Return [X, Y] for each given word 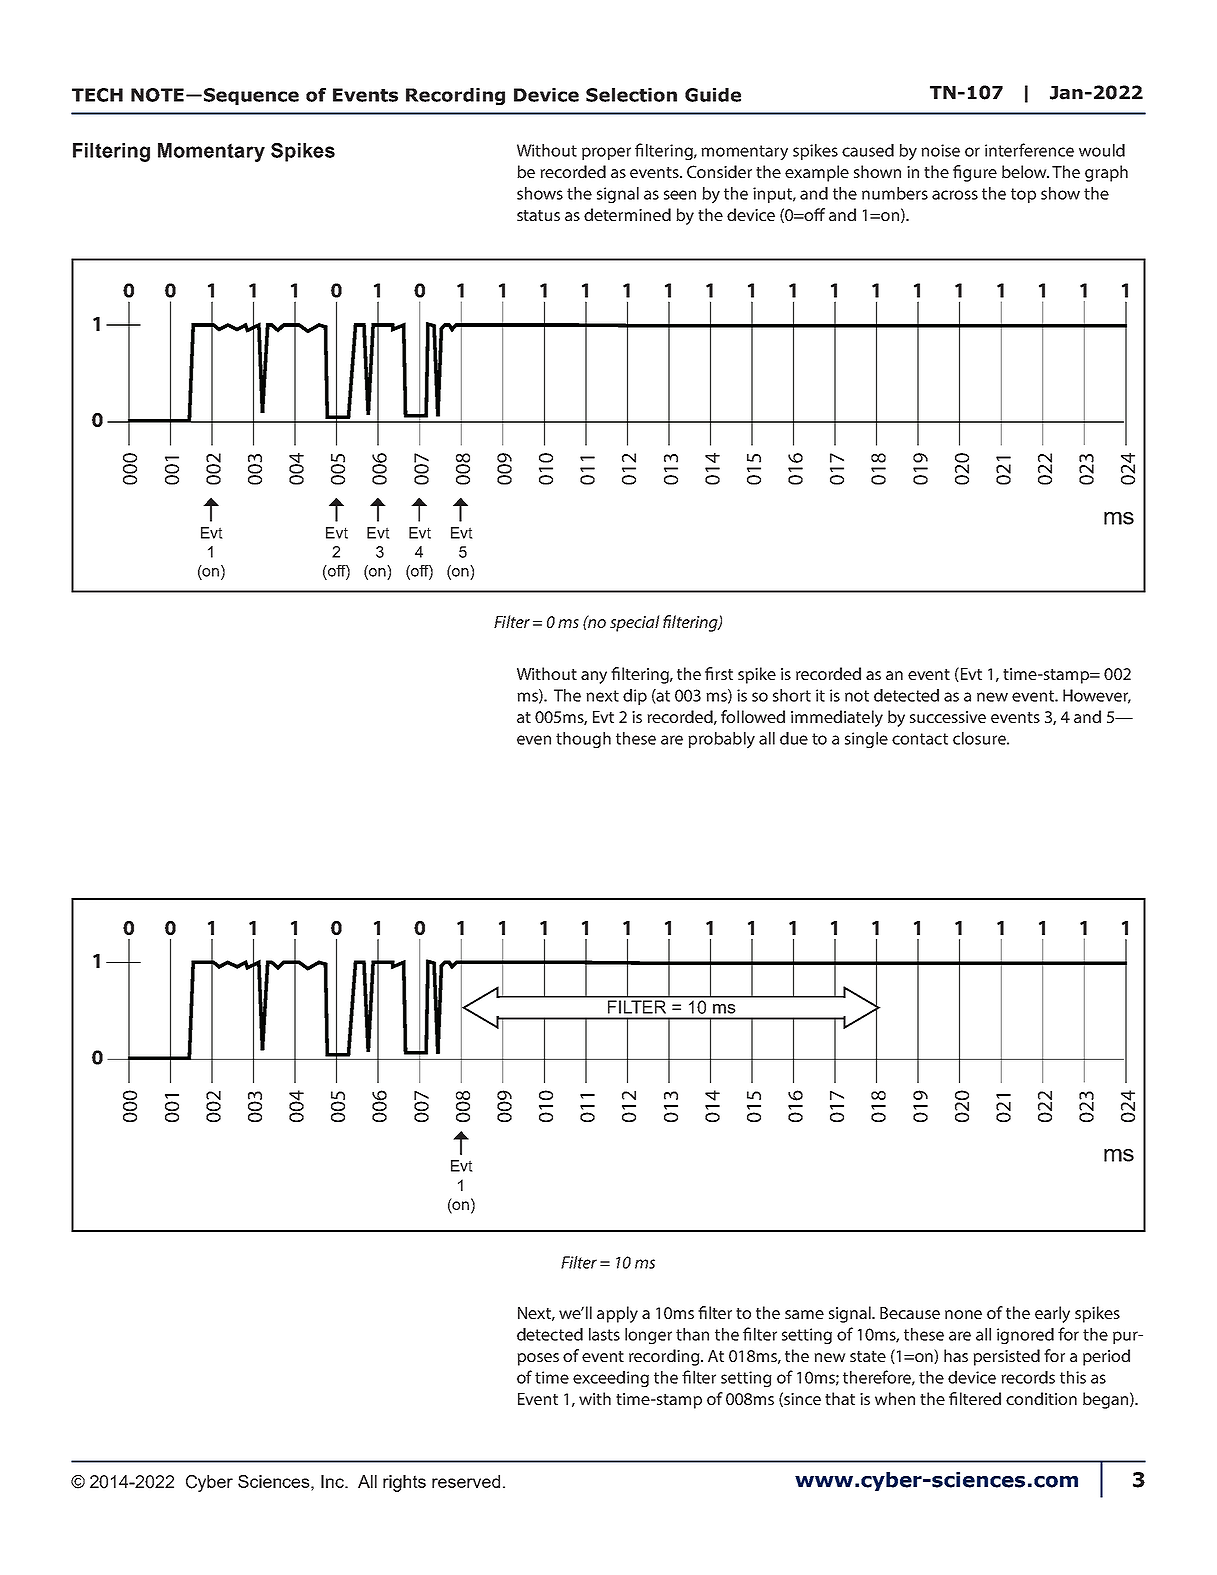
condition [1041, 1398]
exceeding [611, 1379]
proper [606, 153]
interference [1029, 150]
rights [404, 1483]
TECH [97, 95]
